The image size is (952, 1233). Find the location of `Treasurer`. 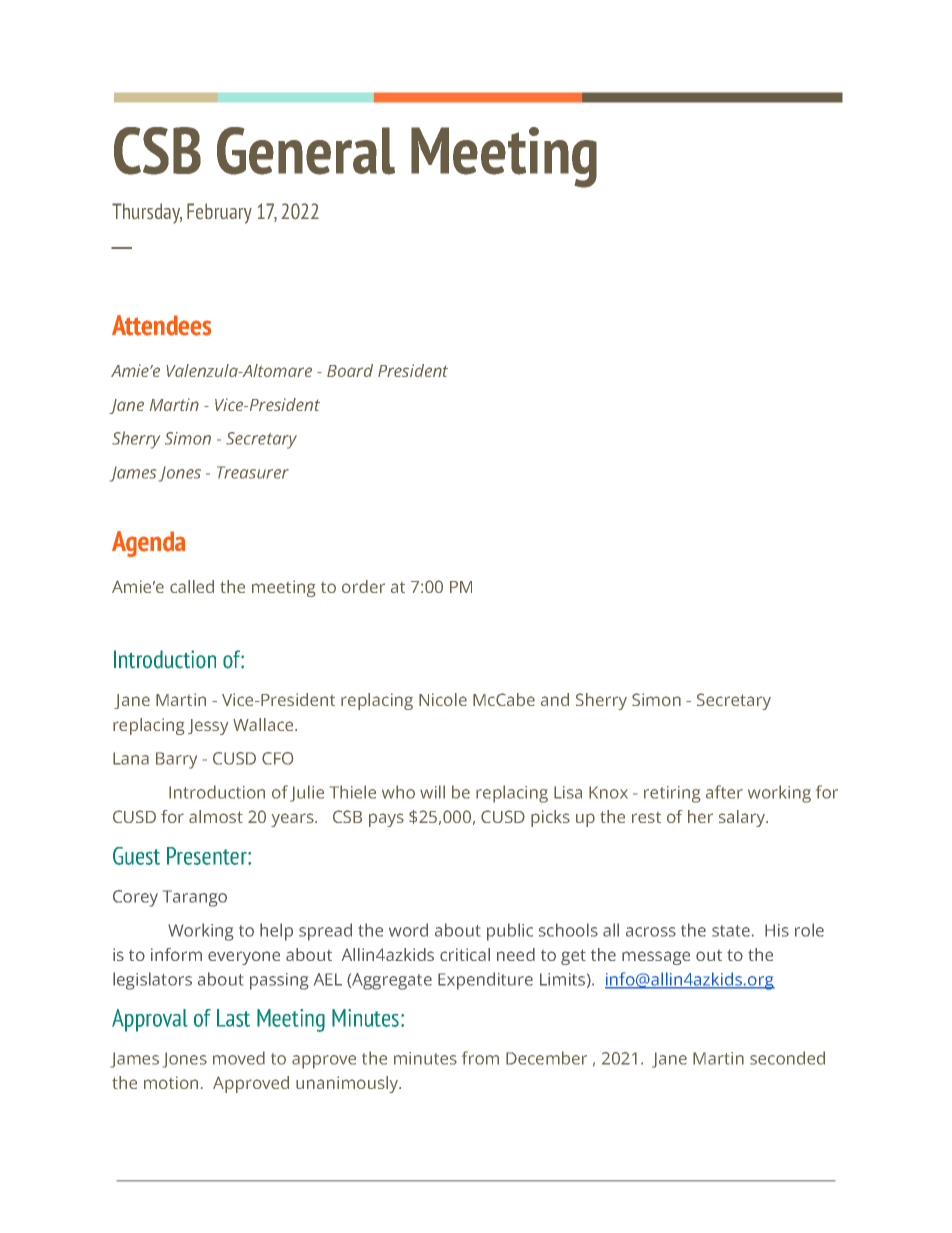

Treasurer is located at coordinates (253, 472).
